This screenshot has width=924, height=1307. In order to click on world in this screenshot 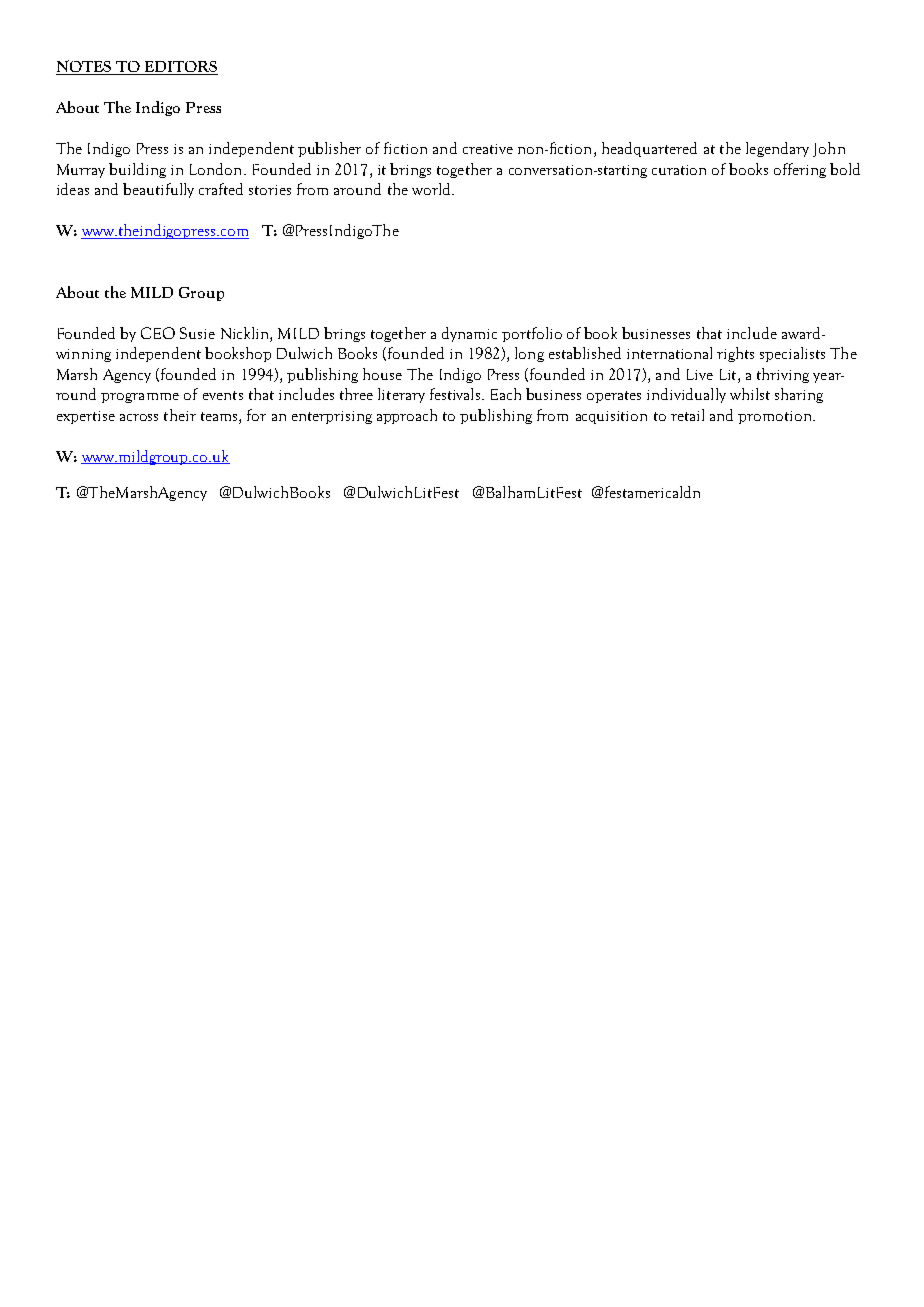, I will do `click(432, 189)`.
